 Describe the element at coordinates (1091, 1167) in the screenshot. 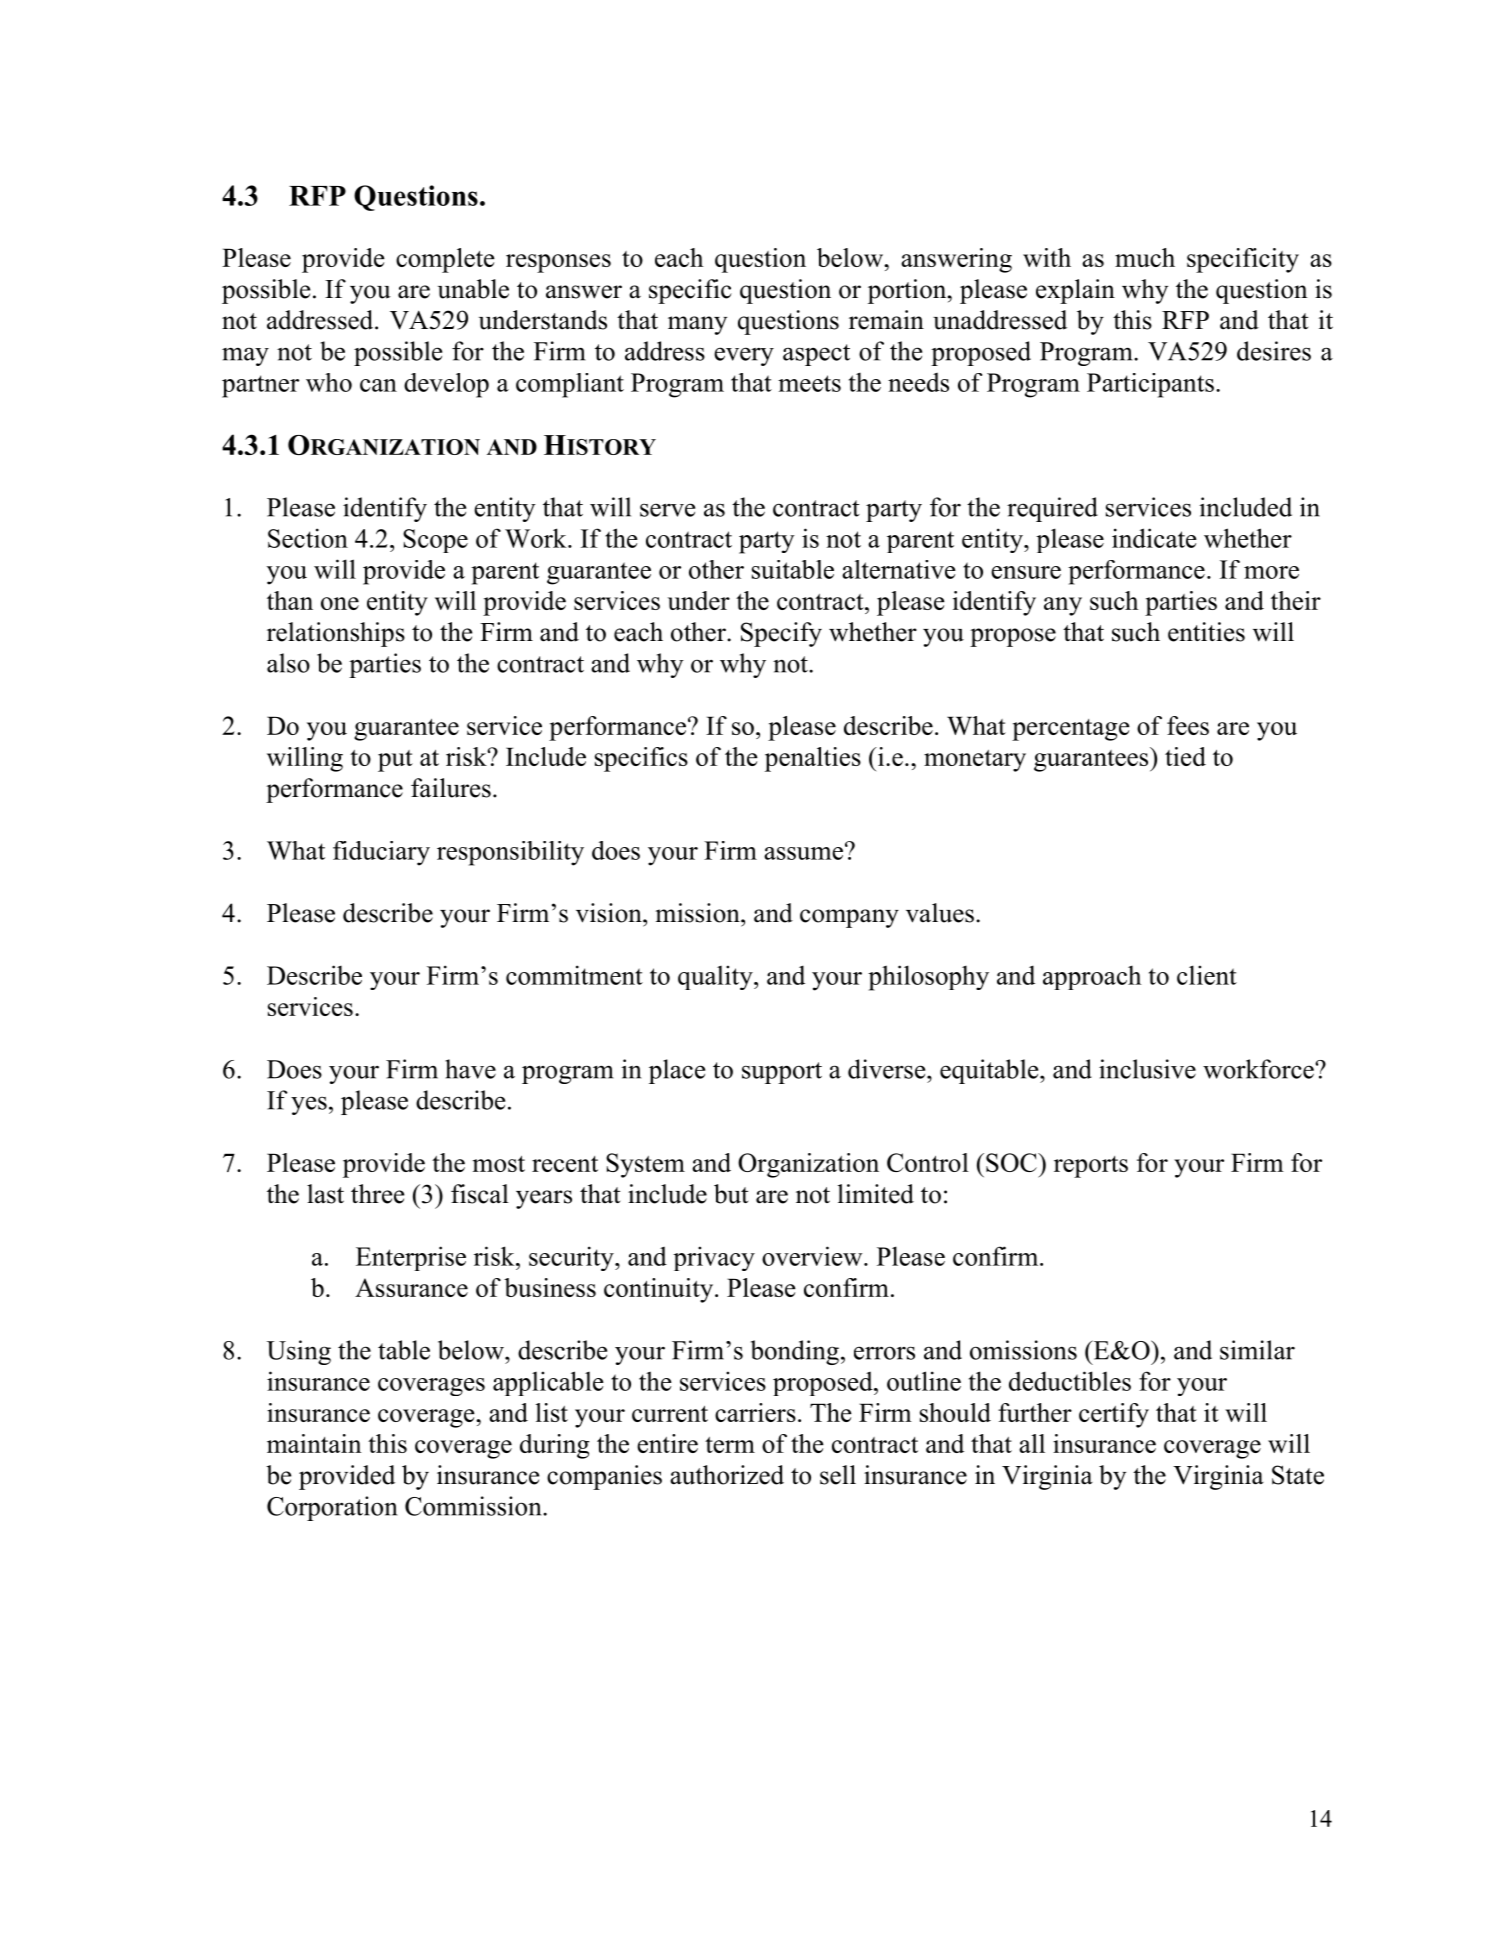

I see `reports` at that location.
